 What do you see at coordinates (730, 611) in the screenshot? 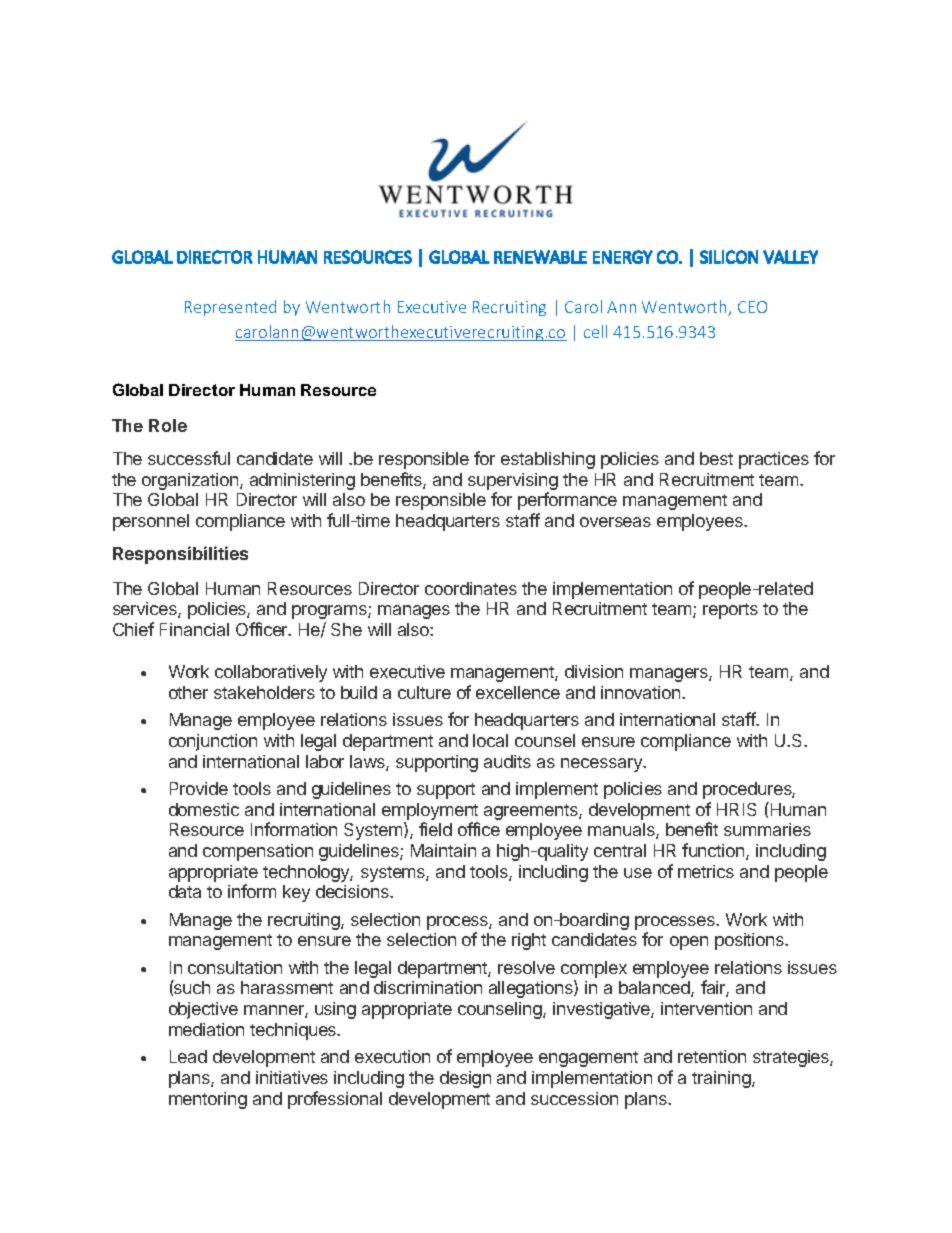
I see `reports` at bounding box center [730, 611].
